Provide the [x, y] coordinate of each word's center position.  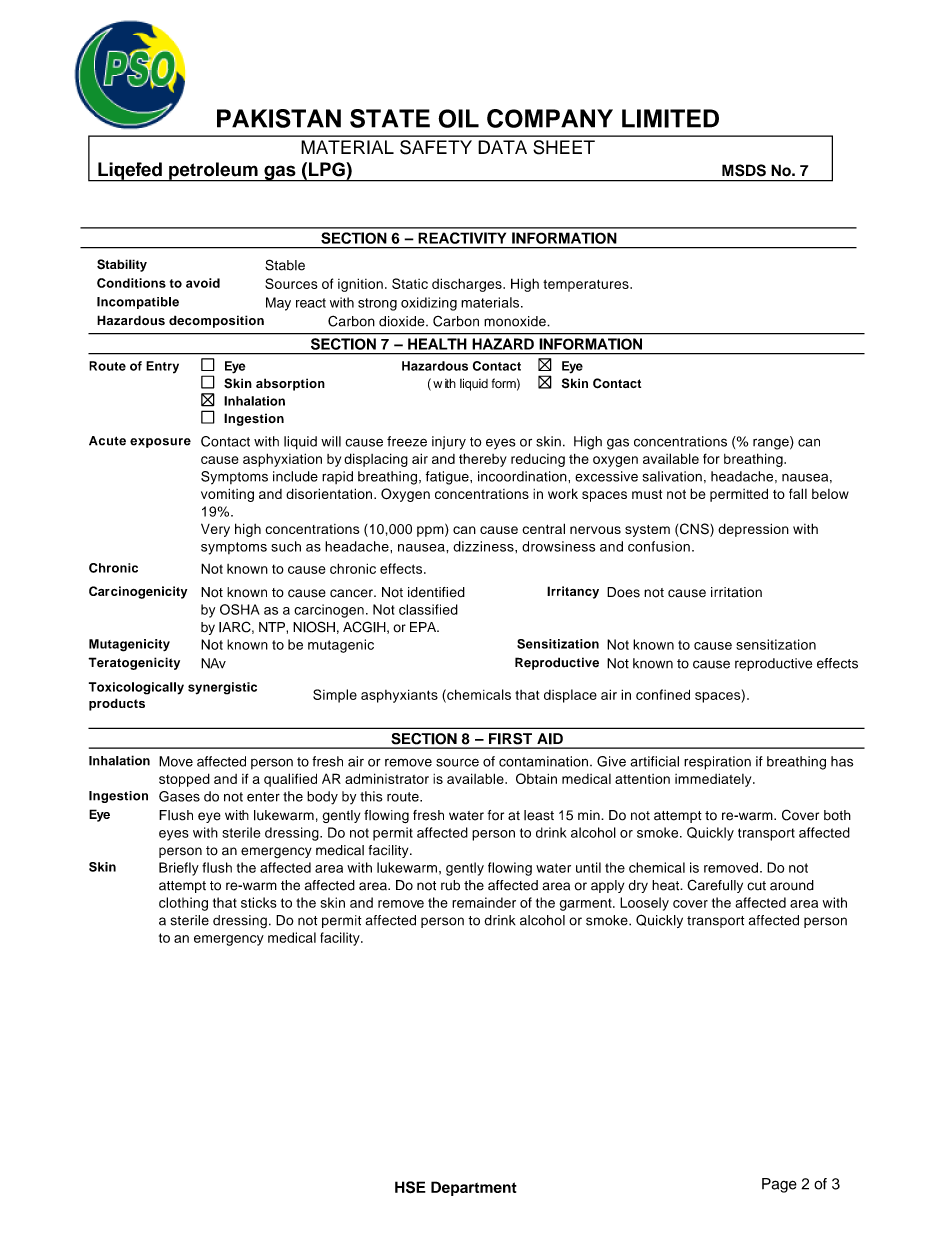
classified [428, 609]
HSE [410, 1187]
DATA [502, 147]
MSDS [744, 170]
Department [474, 1188]
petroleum [213, 172]
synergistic [222, 688]
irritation [736, 592]
